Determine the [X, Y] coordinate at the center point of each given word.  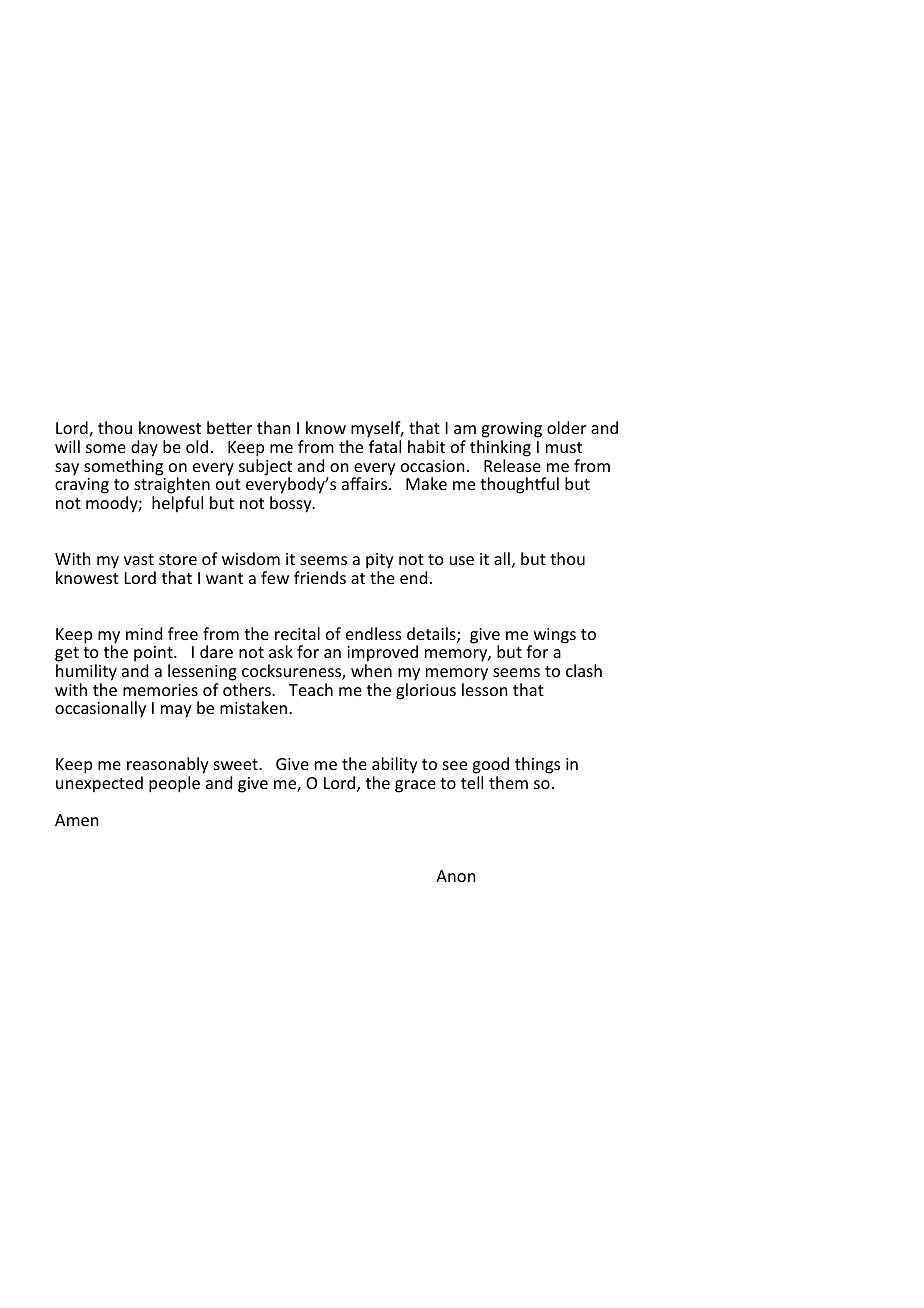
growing [511, 431]
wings [553, 637]
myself [377, 431]
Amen [76, 820]
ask [281, 651]
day [144, 448]
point [154, 655]
